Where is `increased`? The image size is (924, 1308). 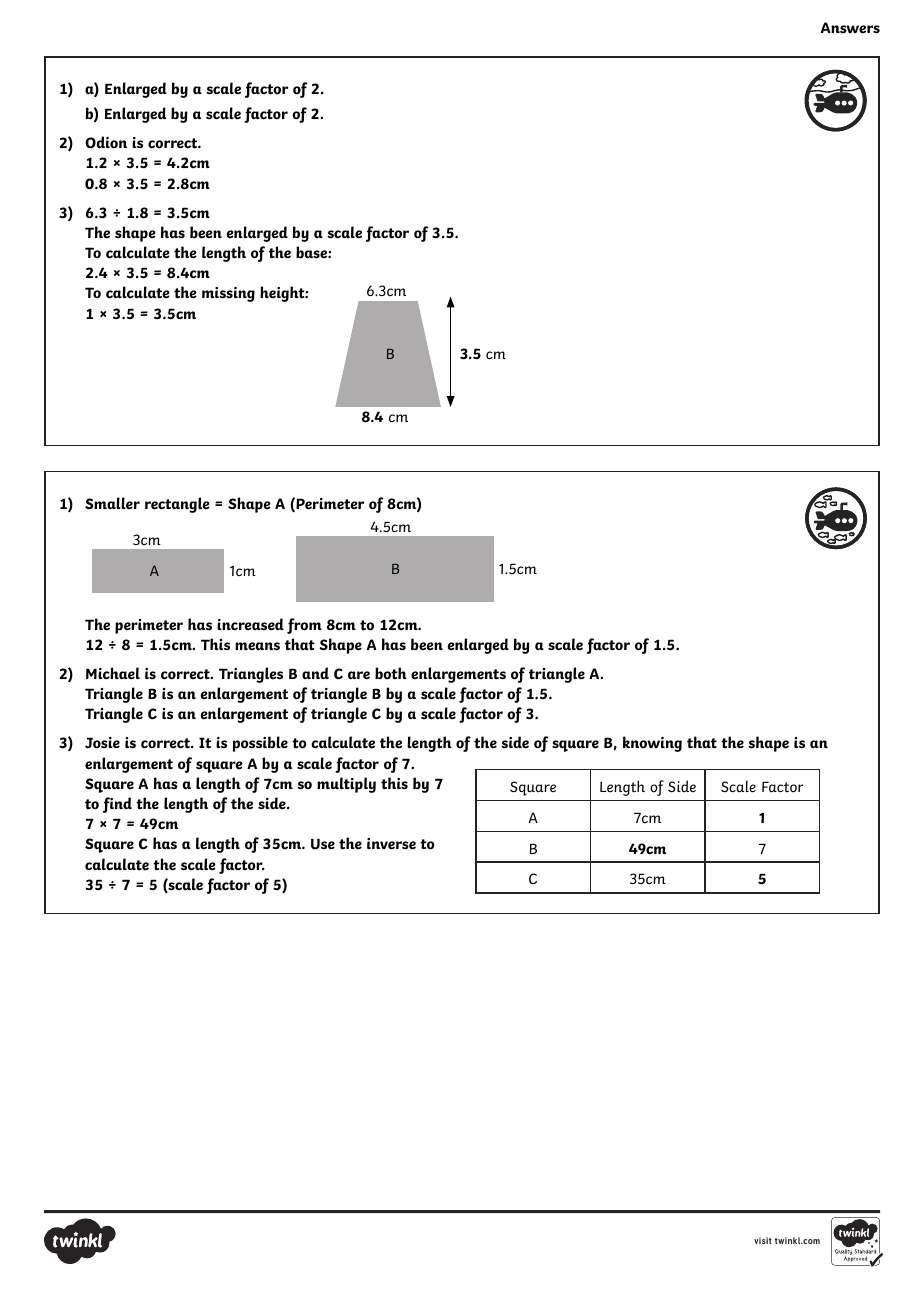
increased is located at coordinates (250, 624).
